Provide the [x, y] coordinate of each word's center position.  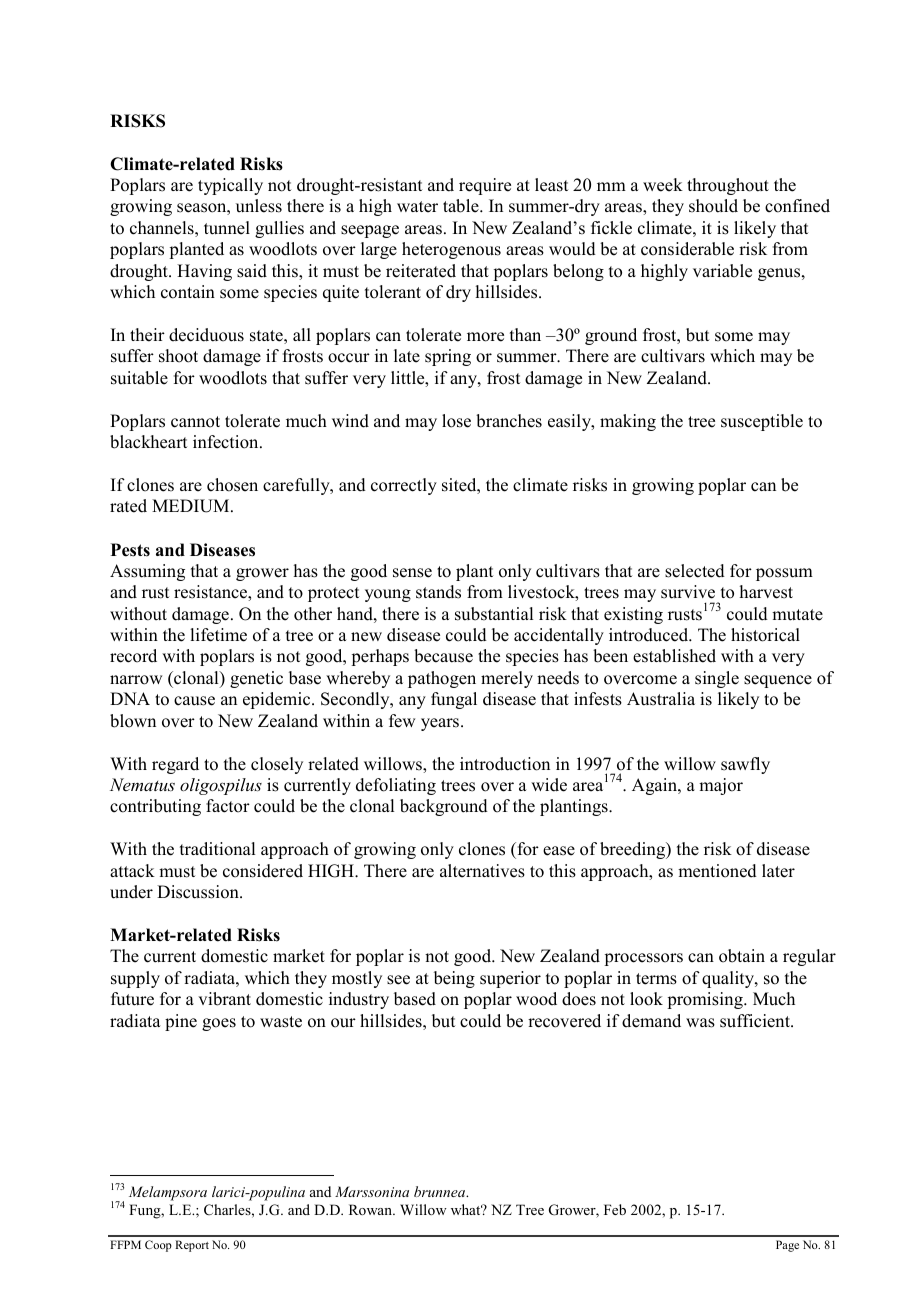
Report [192, 1246]
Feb [615, 1209]
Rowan [372, 1209]
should [713, 206]
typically [230, 186]
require [485, 186]
